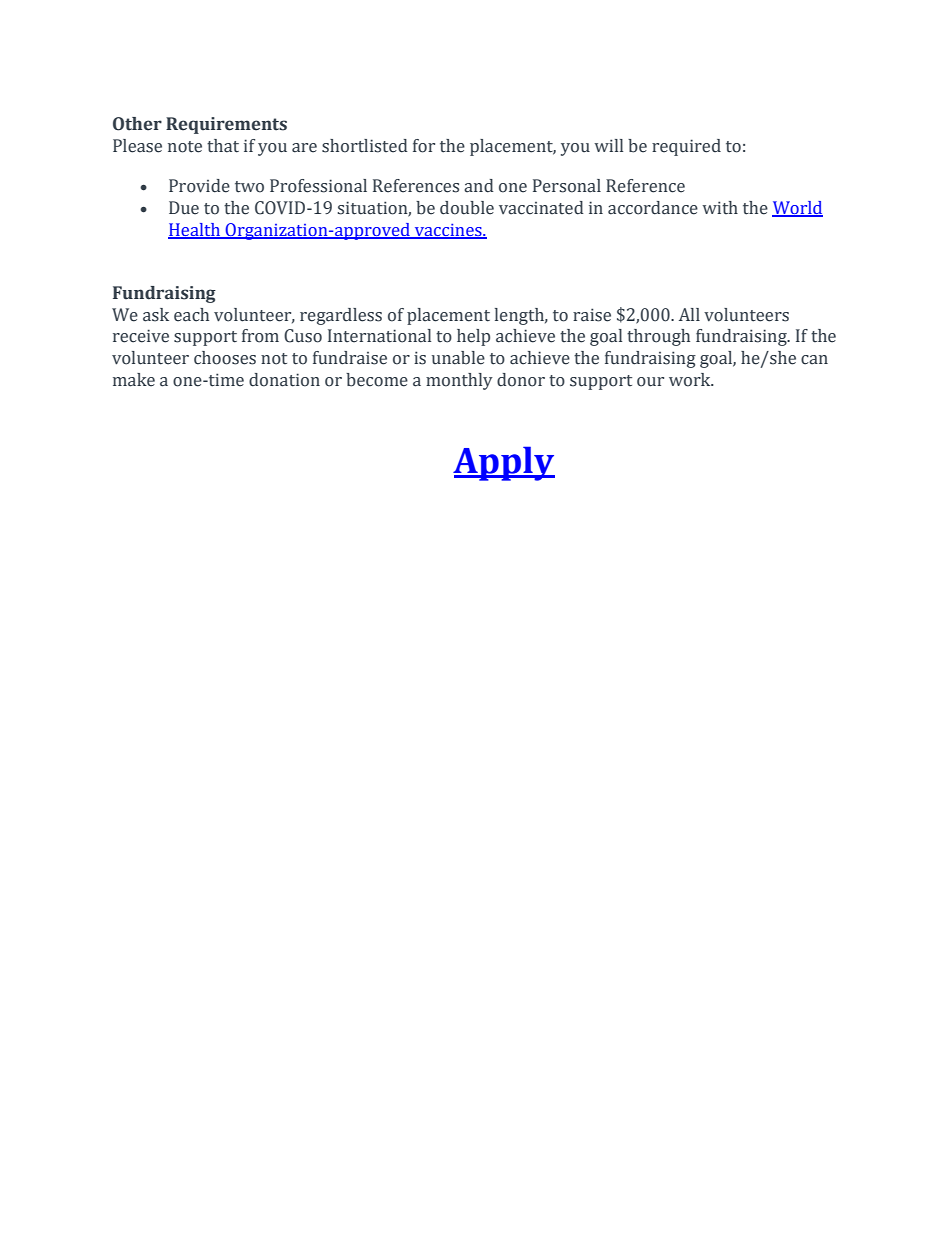  What do you see at coordinates (459, 381) in the screenshot?
I see `monthly` at bounding box center [459, 381].
